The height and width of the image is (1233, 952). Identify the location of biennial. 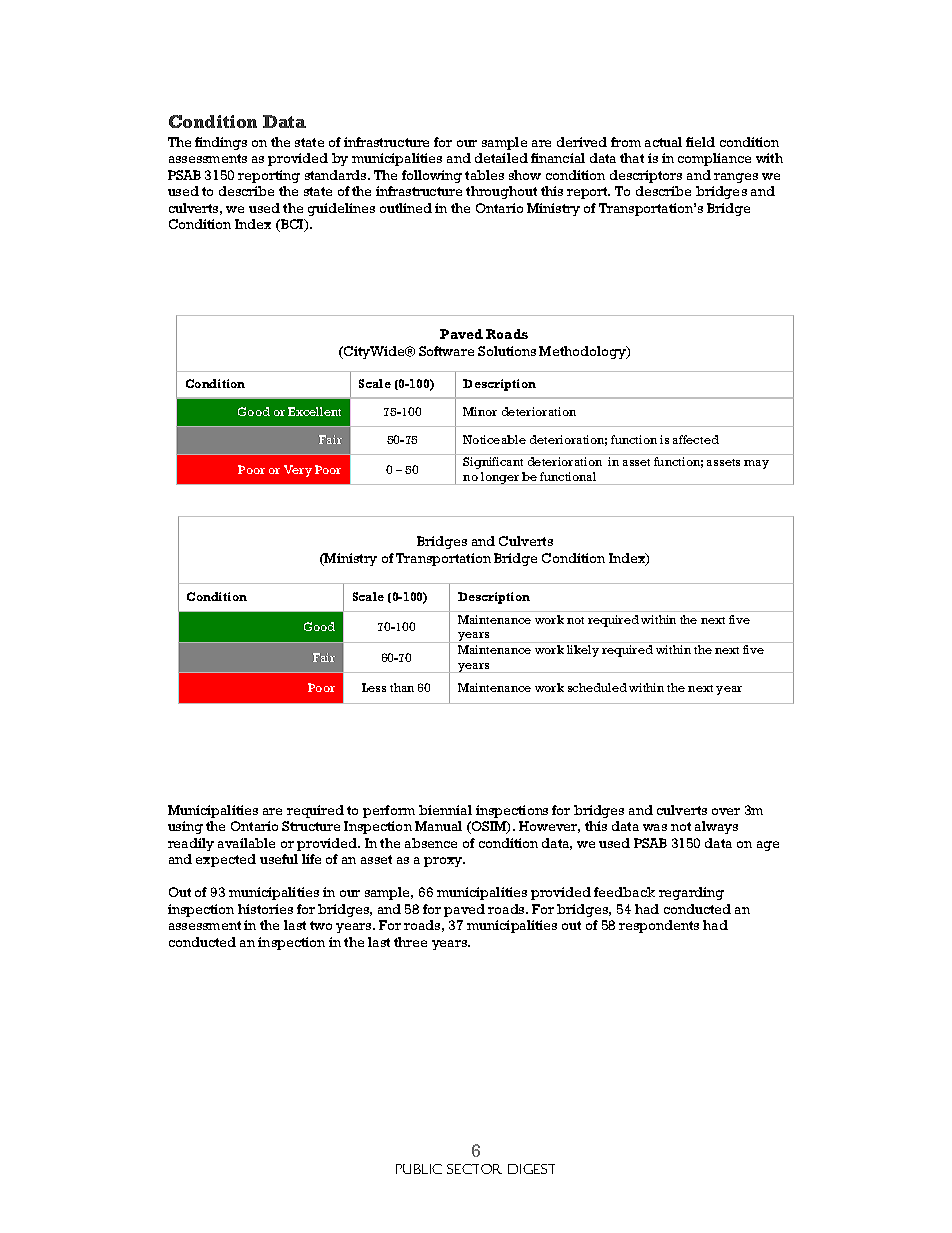
(445, 810).
